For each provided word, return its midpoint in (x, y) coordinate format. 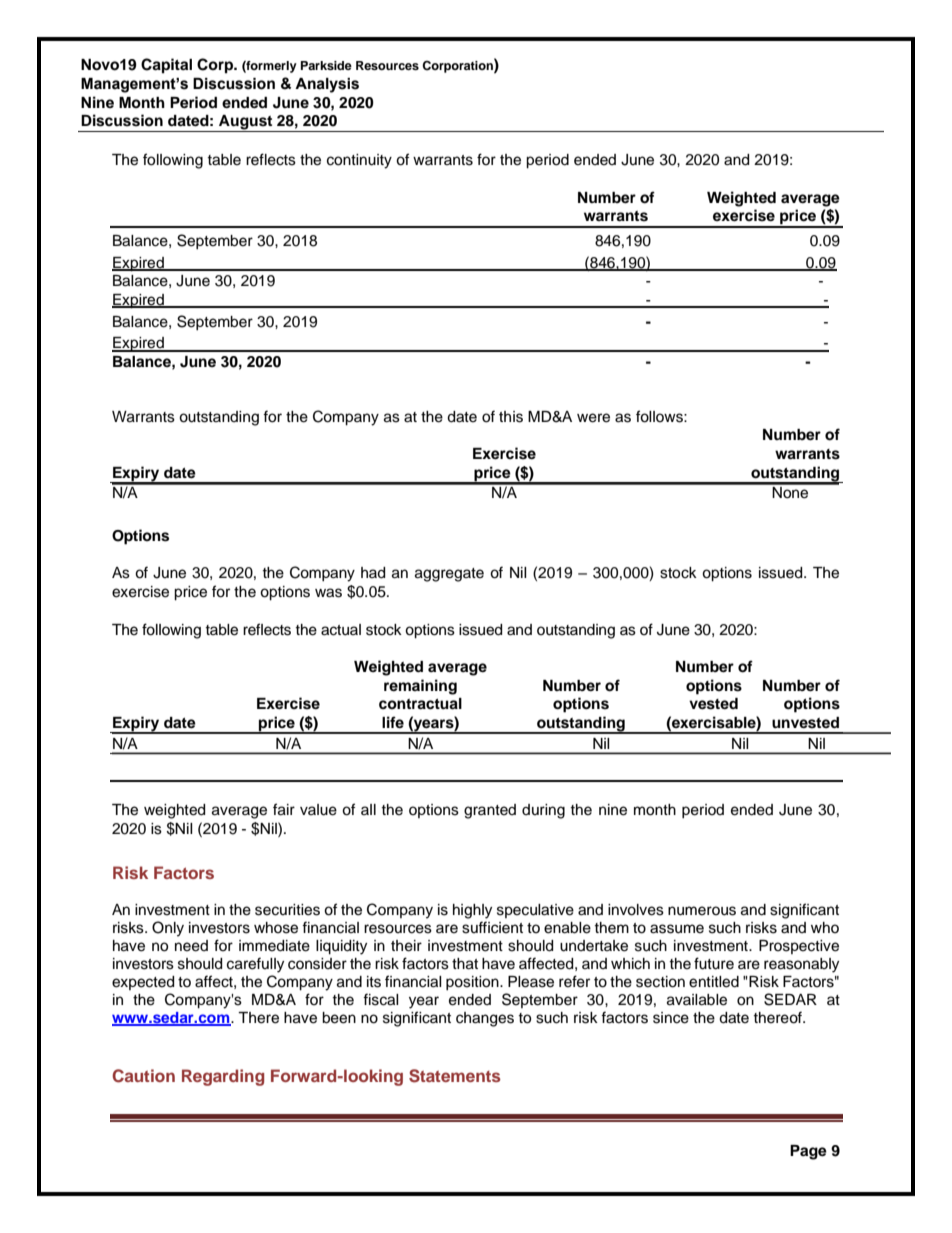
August (246, 123)
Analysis (327, 85)
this (511, 417)
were (593, 418)
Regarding (223, 1077)
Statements (455, 1076)
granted (490, 811)
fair (284, 809)
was (328, 593)
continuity (359, 161)
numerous (702, 911)
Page (808, 1152)
